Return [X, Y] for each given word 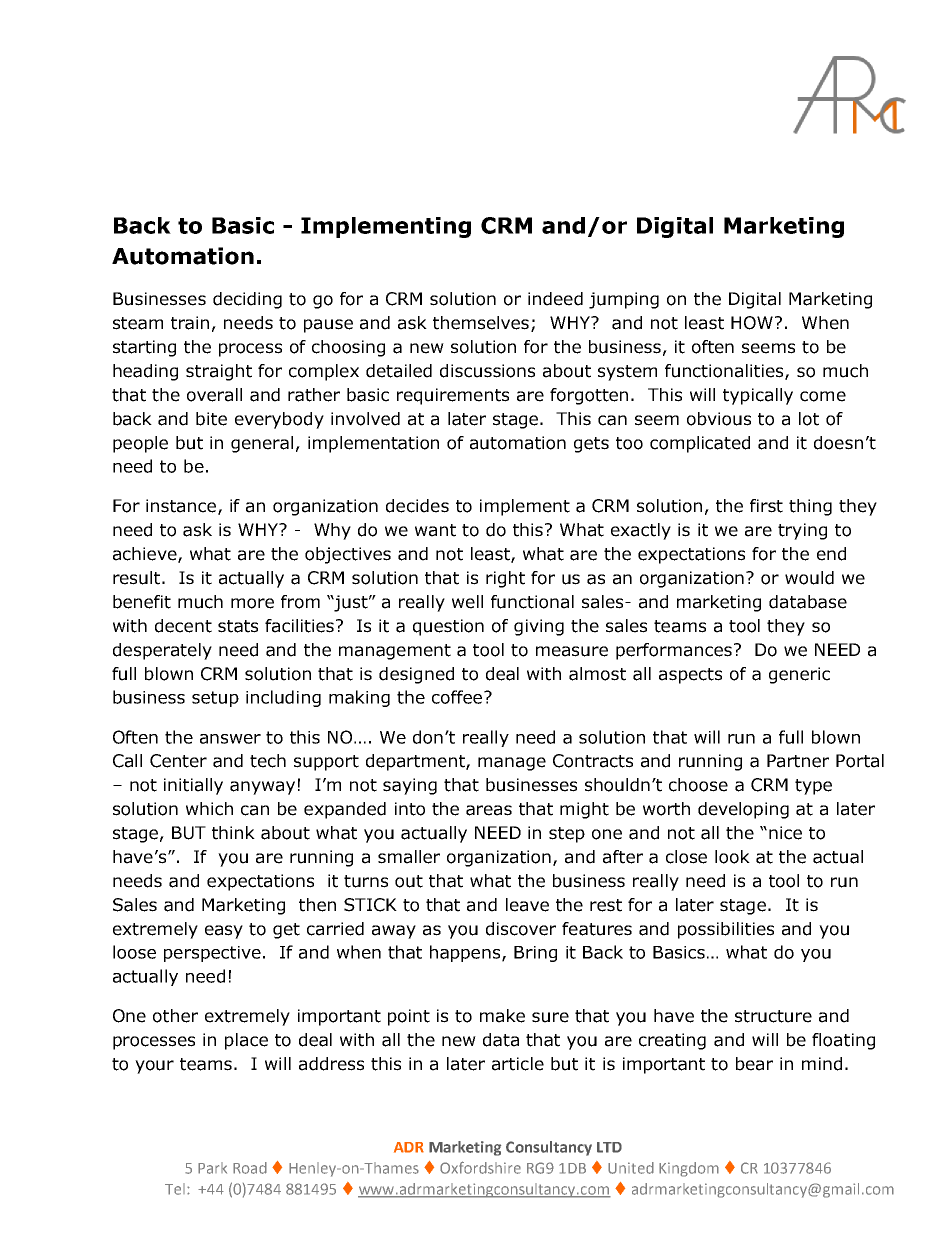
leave [527, 905]
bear [754, 1064]
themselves [482, 324]
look [732, 857]
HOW [752, 323]
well [467, 602]
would [809, 578]
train [190, 323]
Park [212, 1168]
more [252, 603]
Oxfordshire [480, 1167]
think [233, 833]
